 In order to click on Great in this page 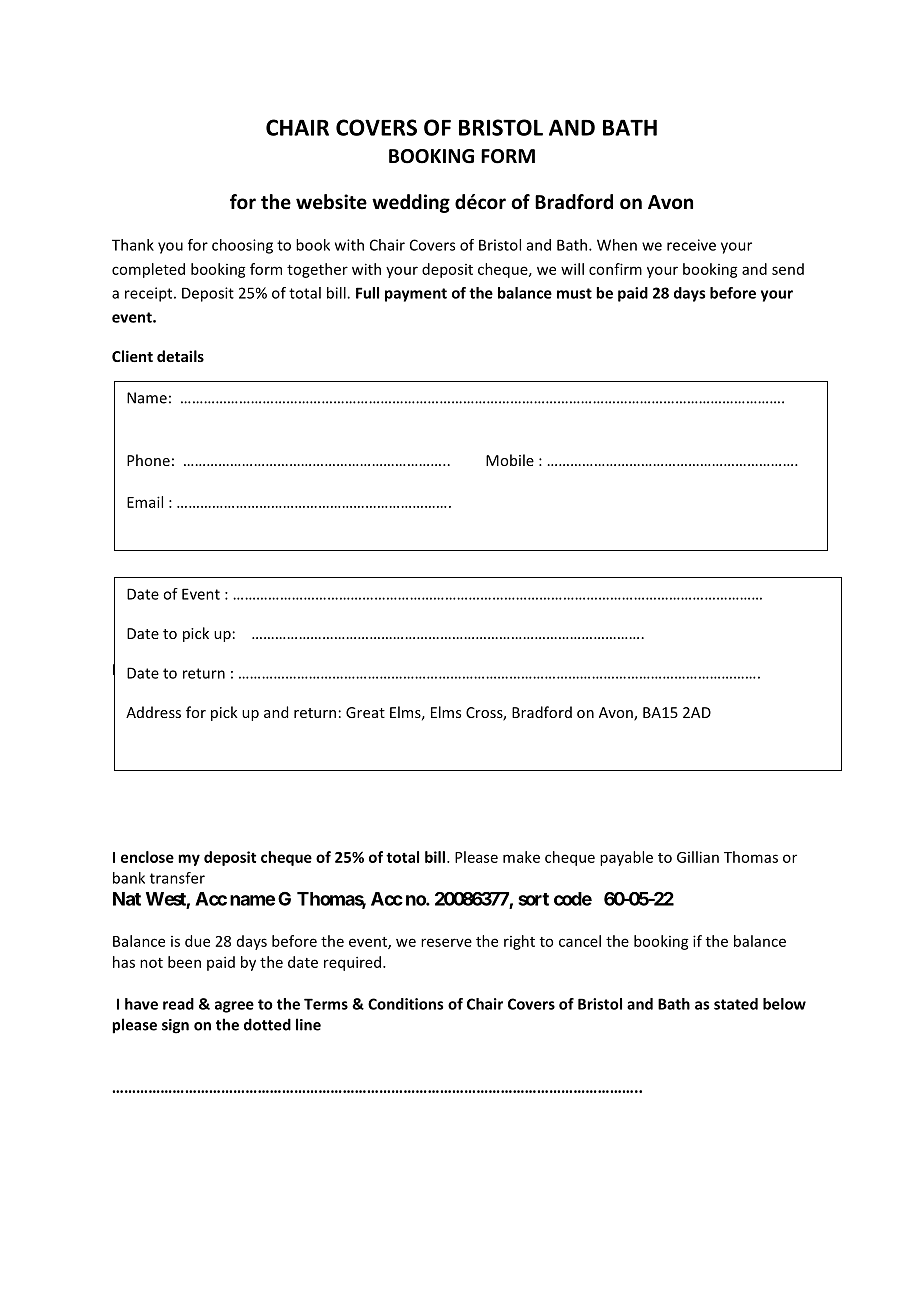, I will do `click(365, 712)`.
